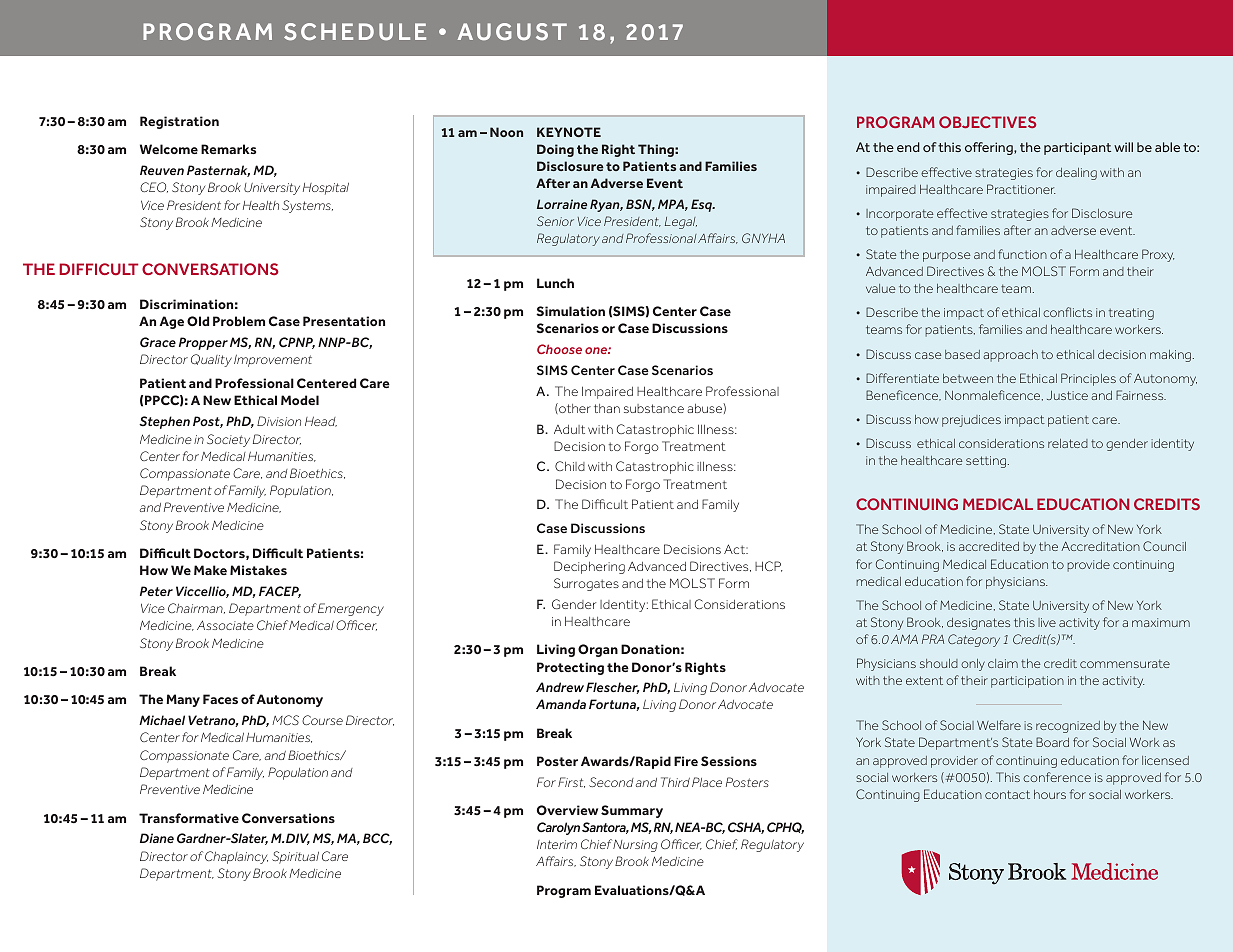  I want to click on Faces, so click(220, 699).
